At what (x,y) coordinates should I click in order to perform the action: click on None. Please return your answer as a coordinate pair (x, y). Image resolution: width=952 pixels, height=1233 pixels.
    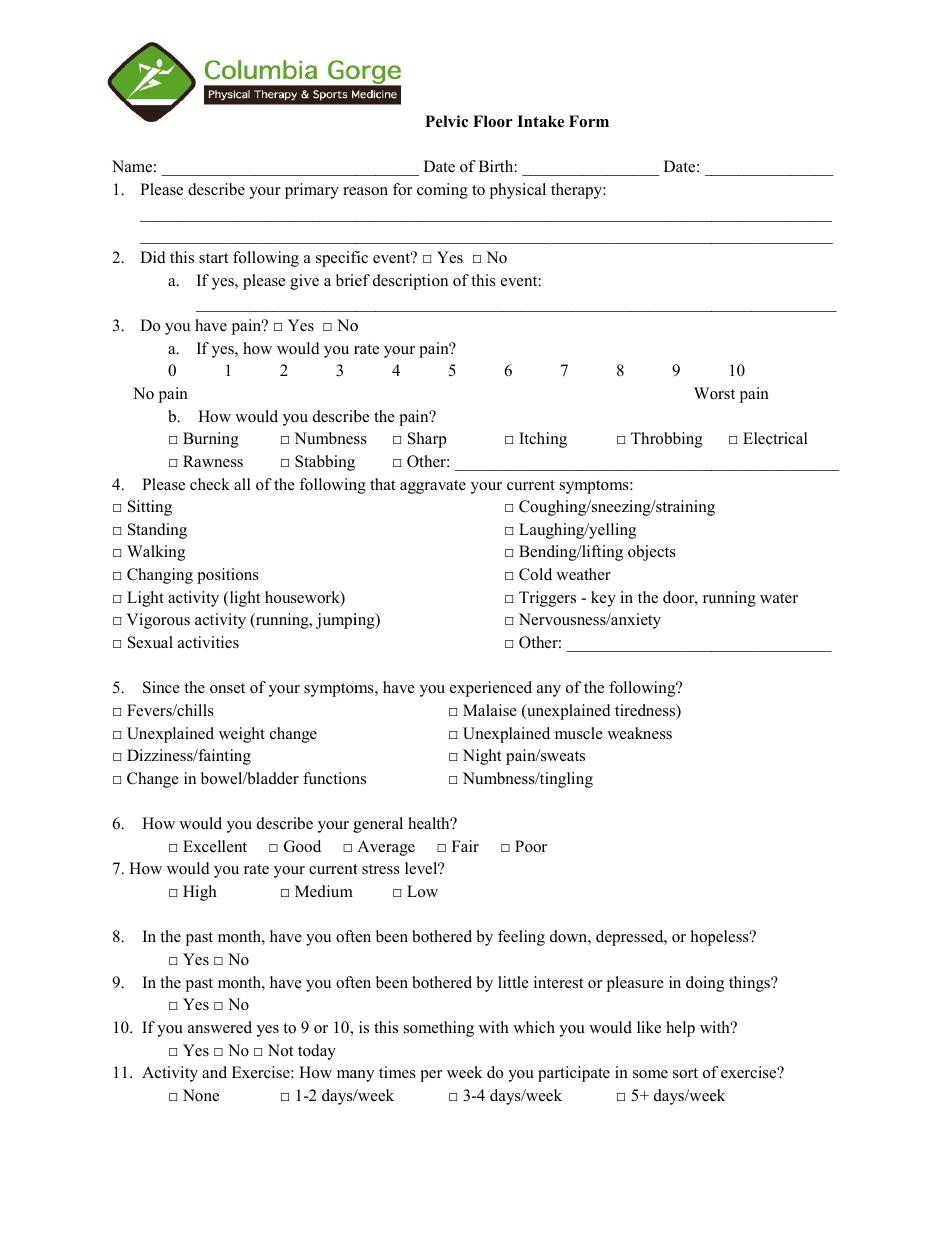
    Looking at the image, I should click on (201, 1095).
